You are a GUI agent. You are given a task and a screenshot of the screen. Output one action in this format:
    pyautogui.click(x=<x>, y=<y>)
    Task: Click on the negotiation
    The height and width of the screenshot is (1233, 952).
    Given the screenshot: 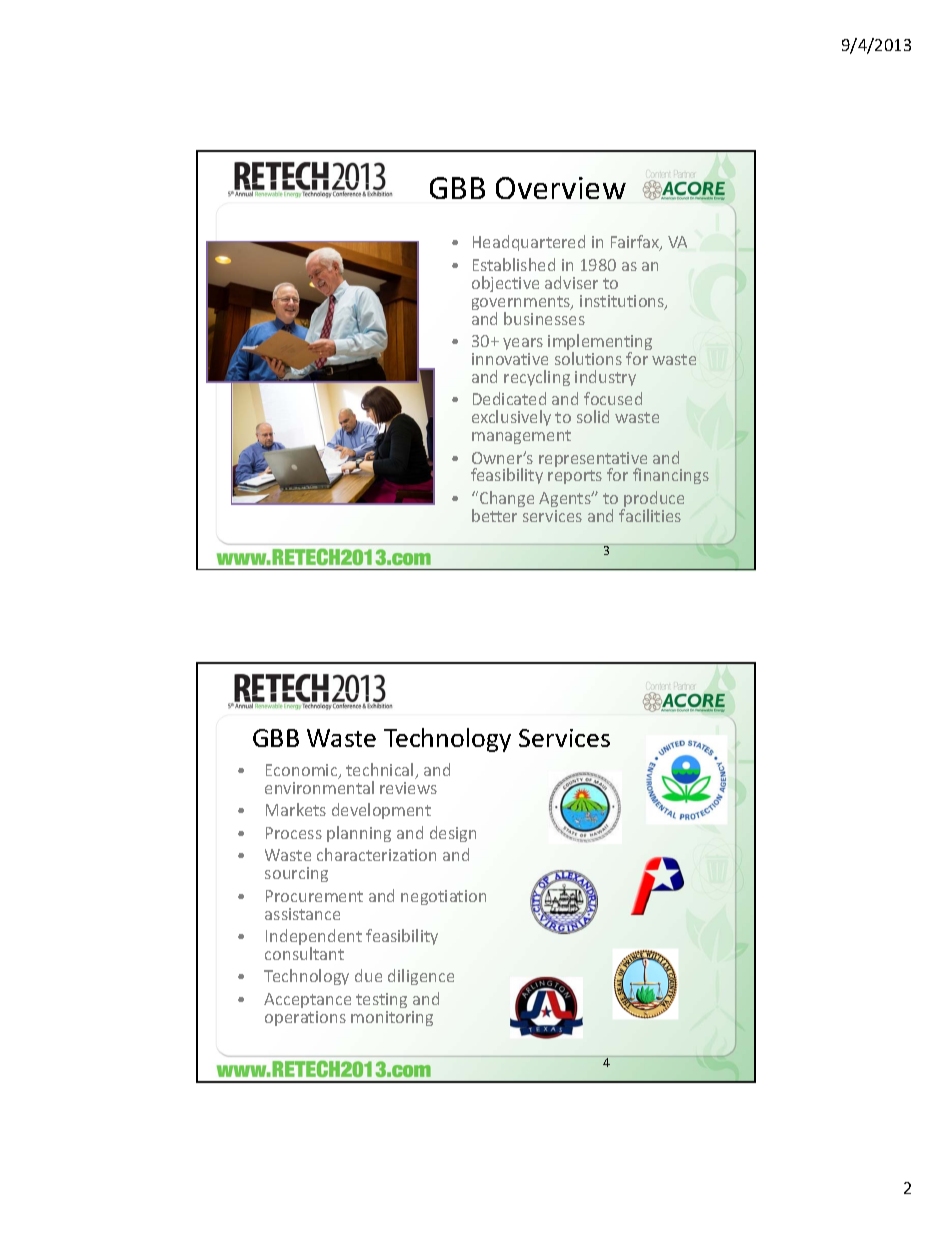 What is the action you would take?
    pyautogui.click(x=443, y=897)
